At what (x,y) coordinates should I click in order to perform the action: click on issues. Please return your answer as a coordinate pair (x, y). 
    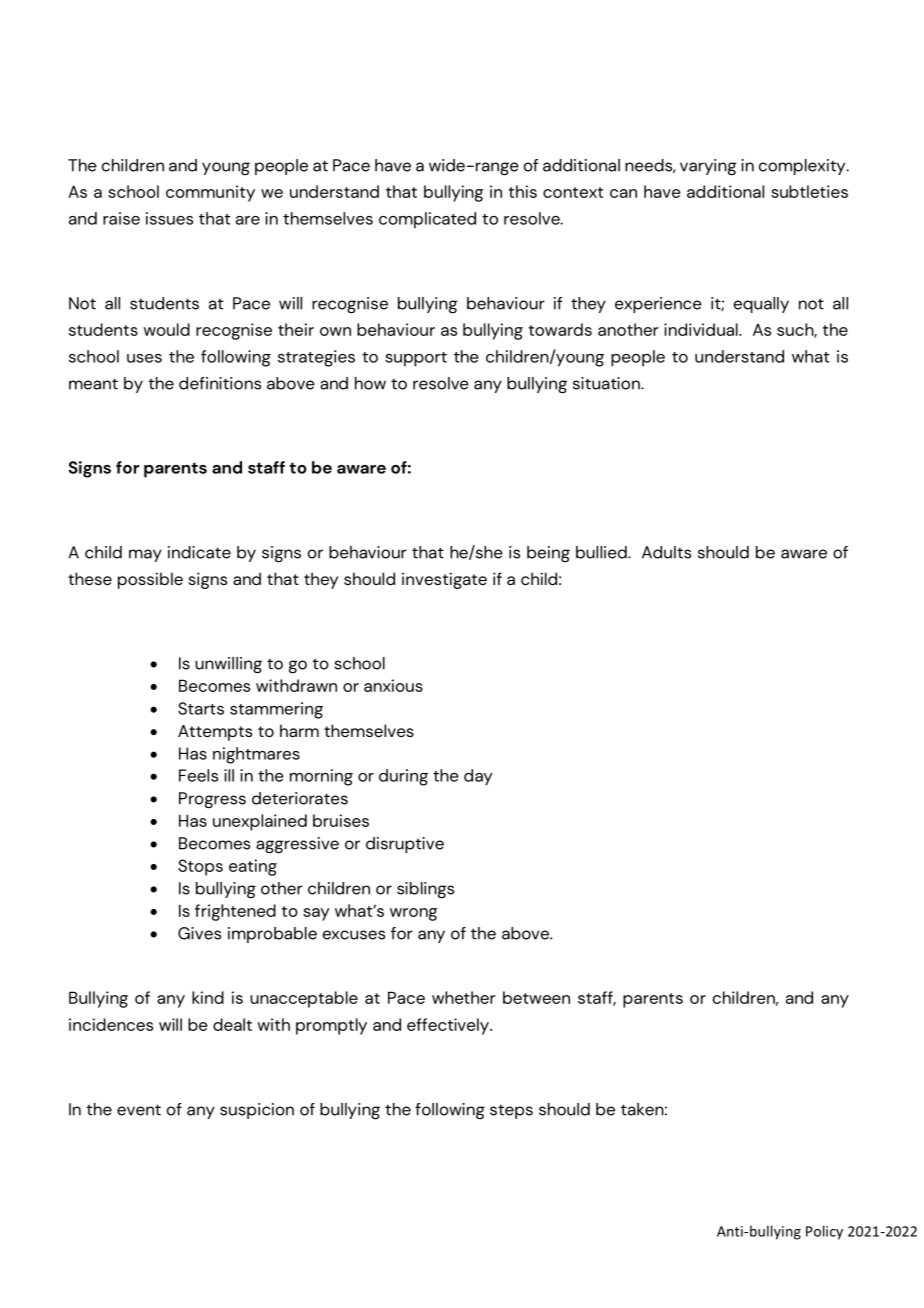
    Looking at the image, I should click on (169, 218).
